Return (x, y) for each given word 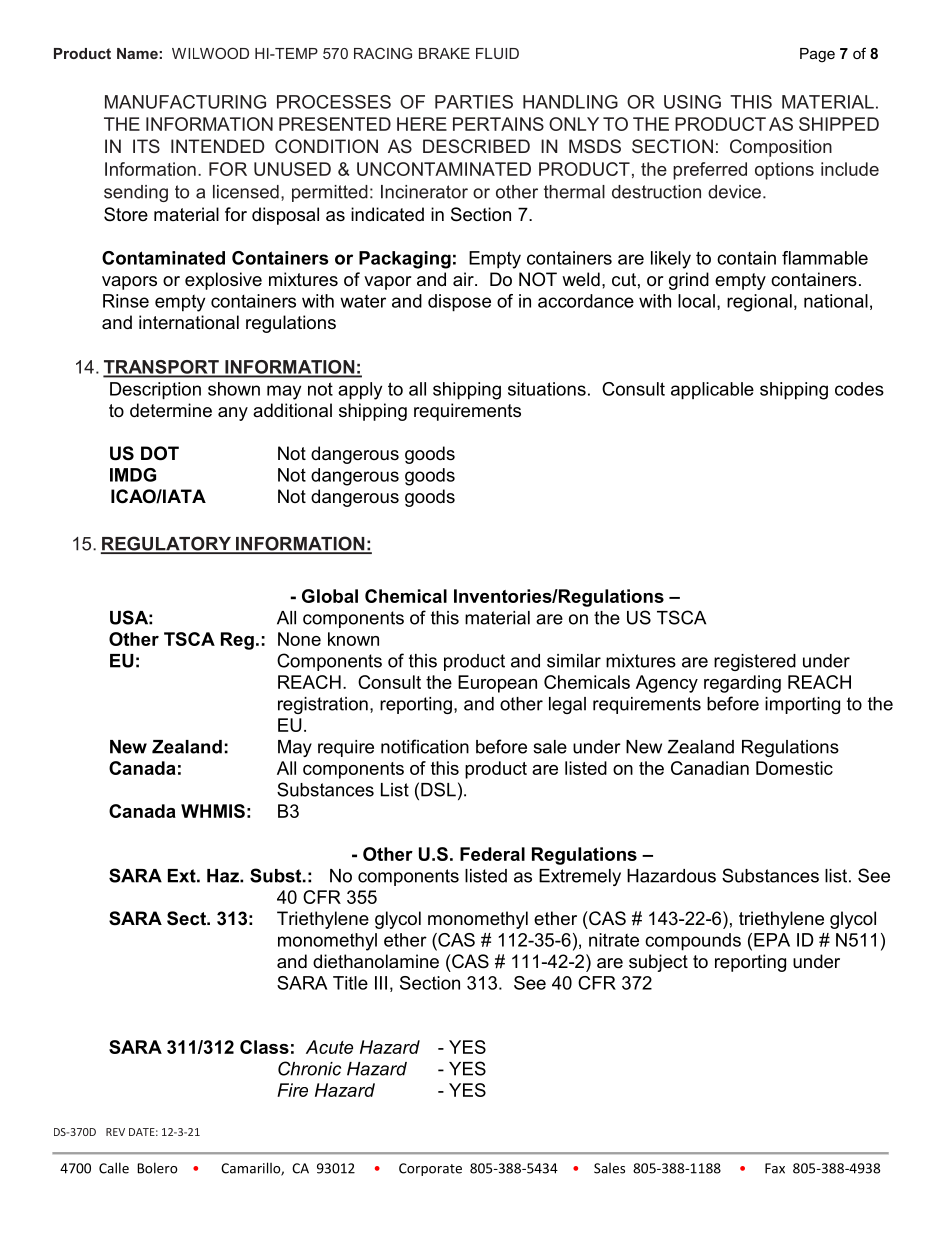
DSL (438, 789)
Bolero (157, 1168)
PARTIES (474, 102)
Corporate (430, 1169)
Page (817, 55)
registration (323, 705)
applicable (712, 391)
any (233, 414)
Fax (775, 1168)
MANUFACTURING (185, 102)
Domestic (794, 768)
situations (547, 389)
